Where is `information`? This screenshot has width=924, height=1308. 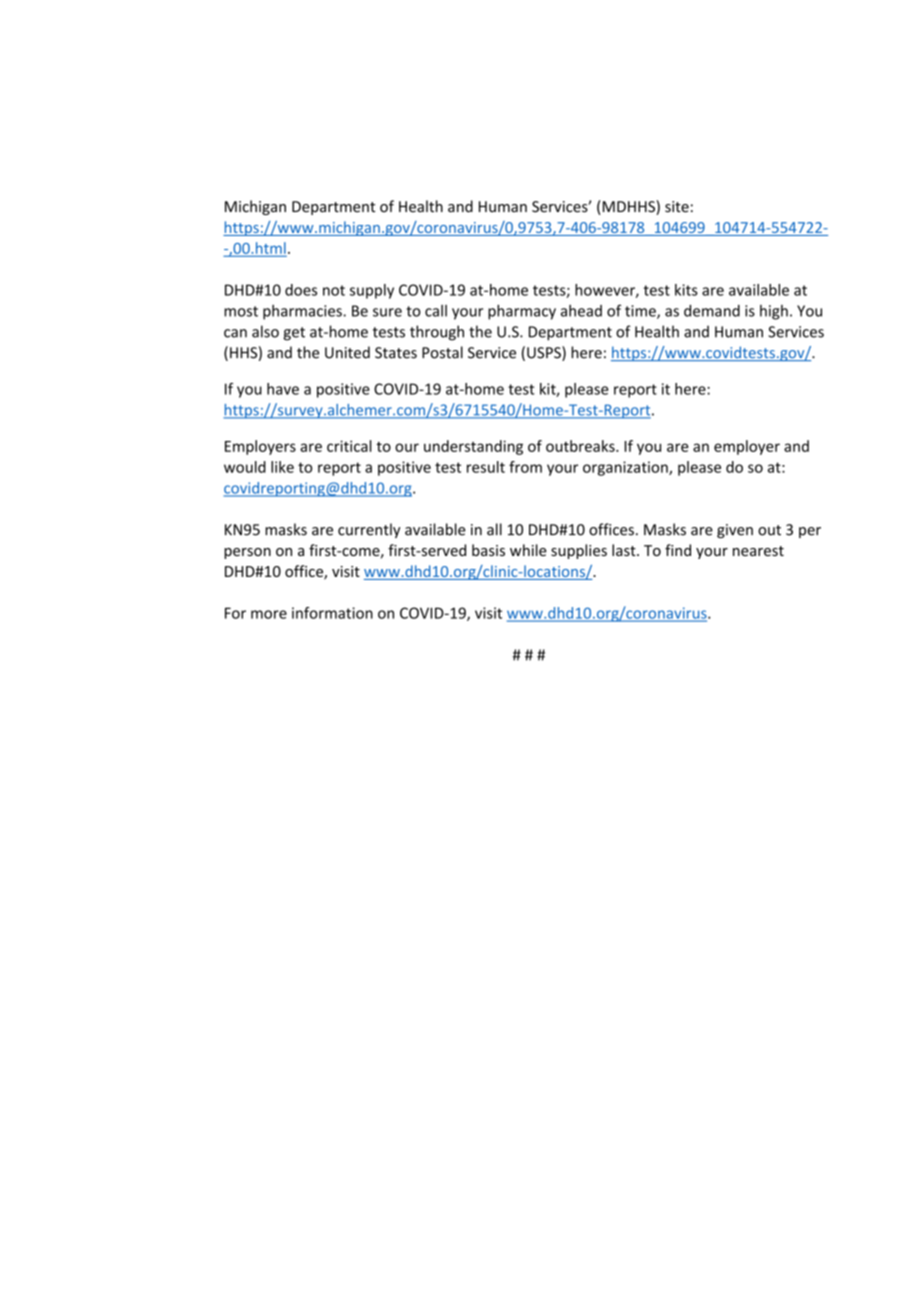 information is located at coordinates (332, 613).
